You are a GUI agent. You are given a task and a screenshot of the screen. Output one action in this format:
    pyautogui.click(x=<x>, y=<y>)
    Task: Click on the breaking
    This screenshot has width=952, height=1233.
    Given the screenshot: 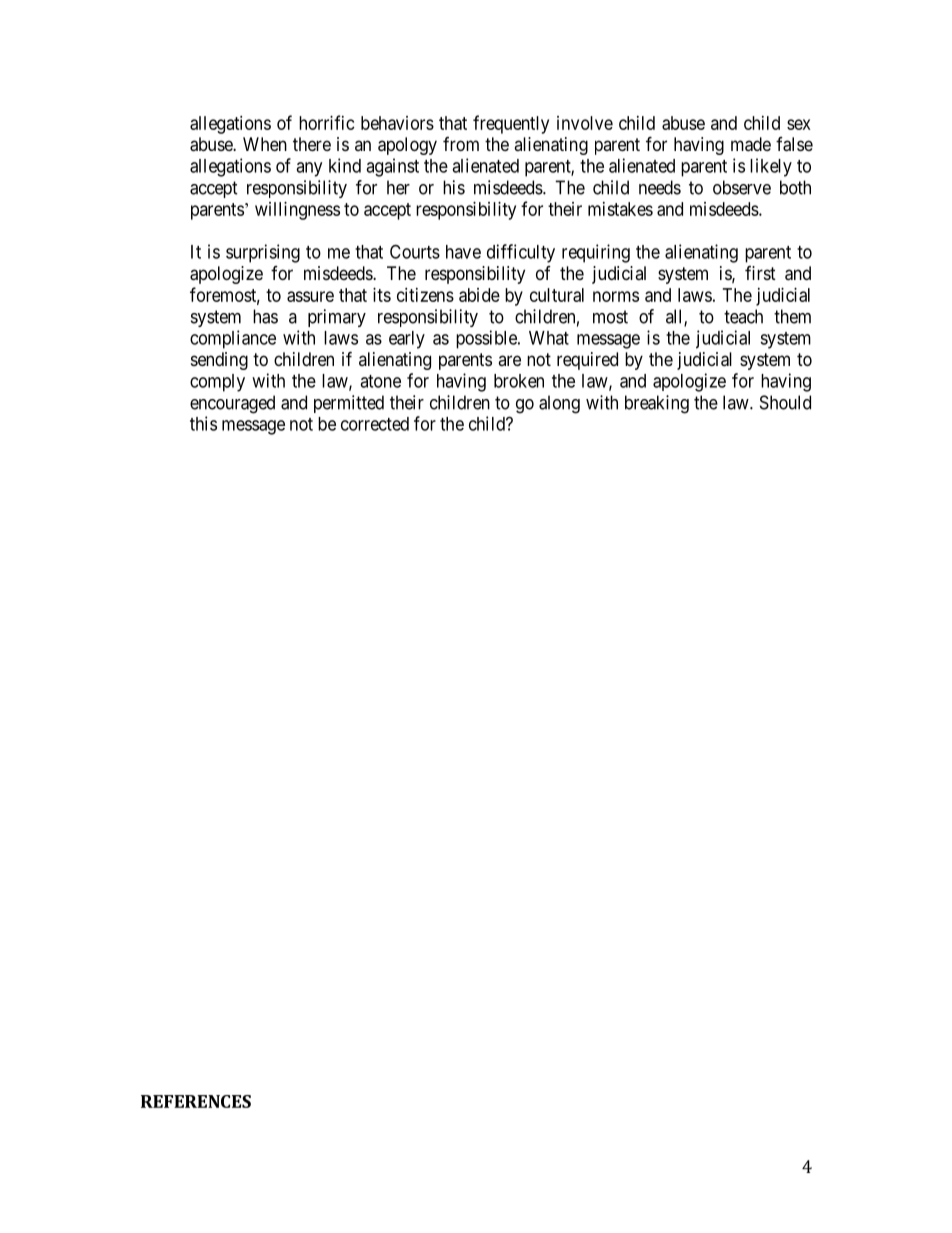 What is the action you would take?
    pyautogui.click(x=657, y=404)
